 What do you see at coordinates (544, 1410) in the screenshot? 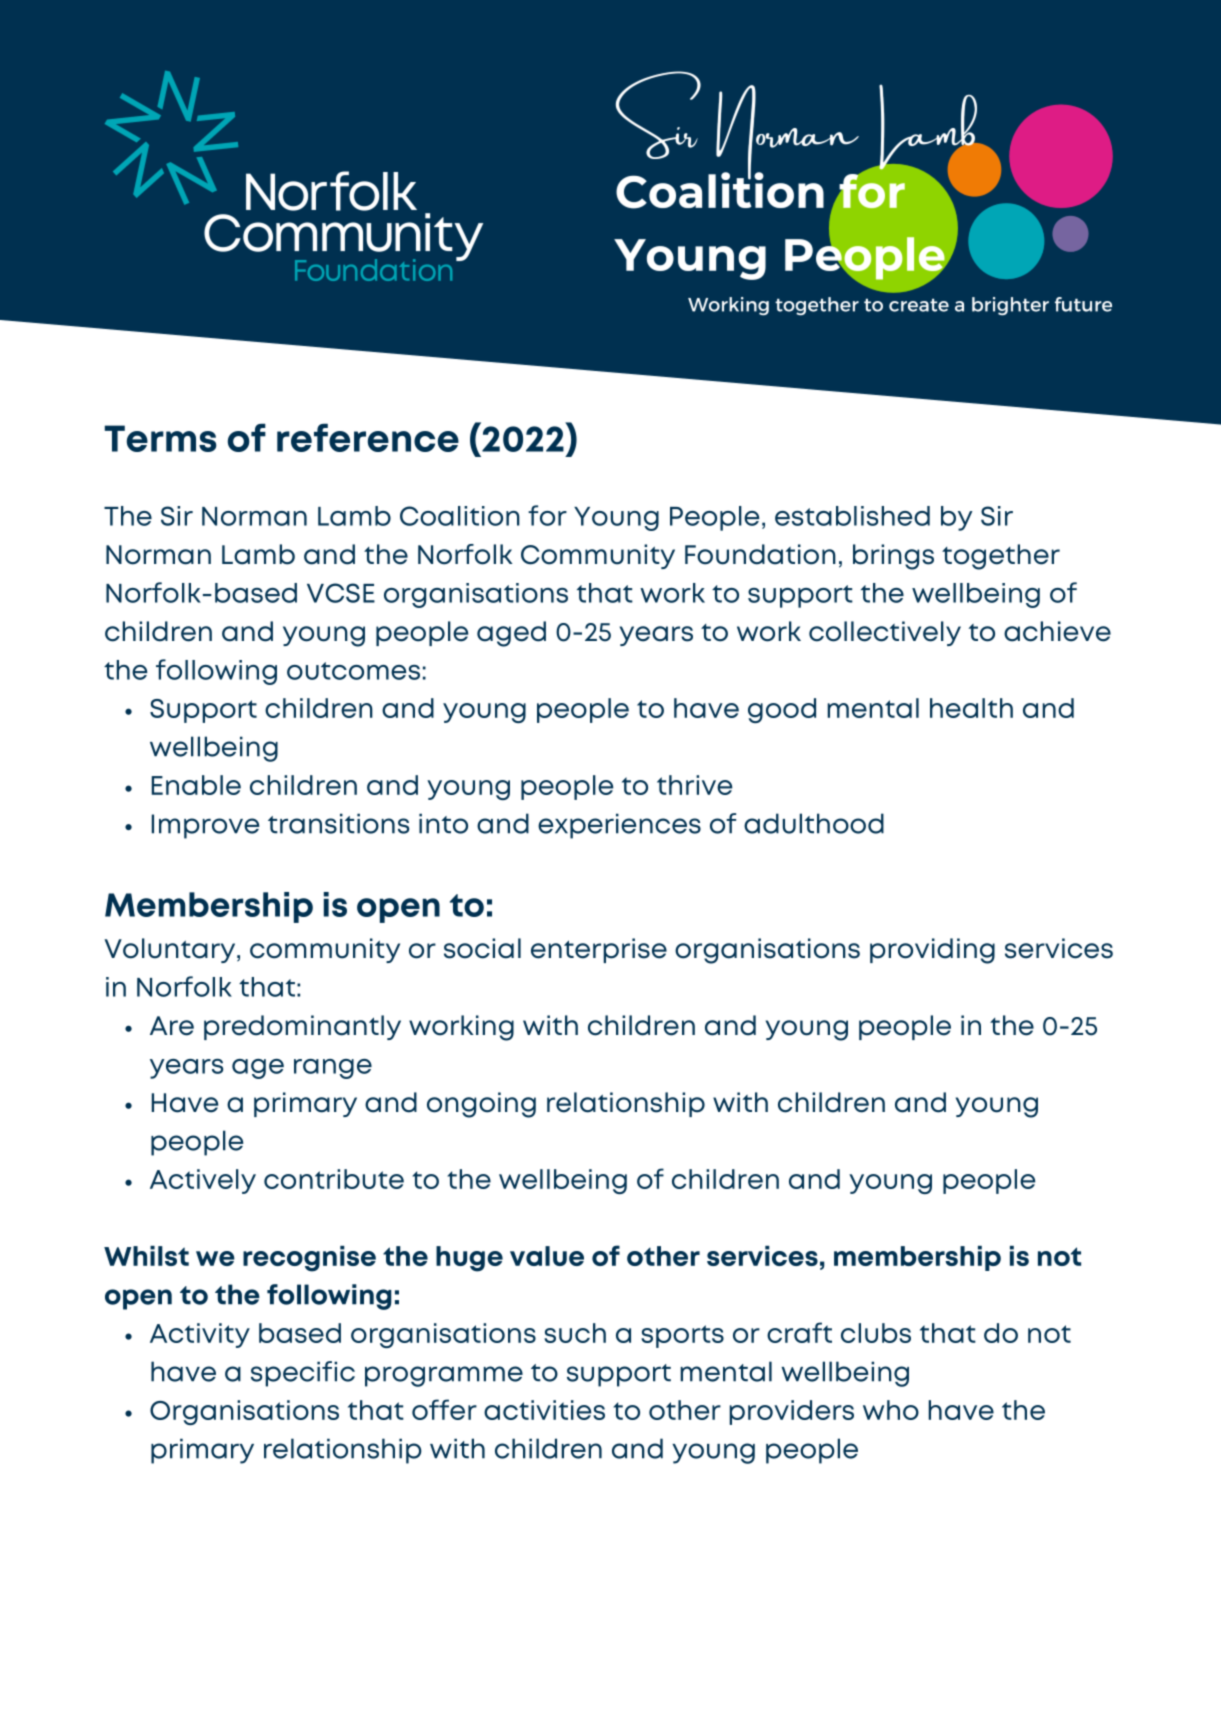
I see `activities` at bounding box center [544, 1410].
